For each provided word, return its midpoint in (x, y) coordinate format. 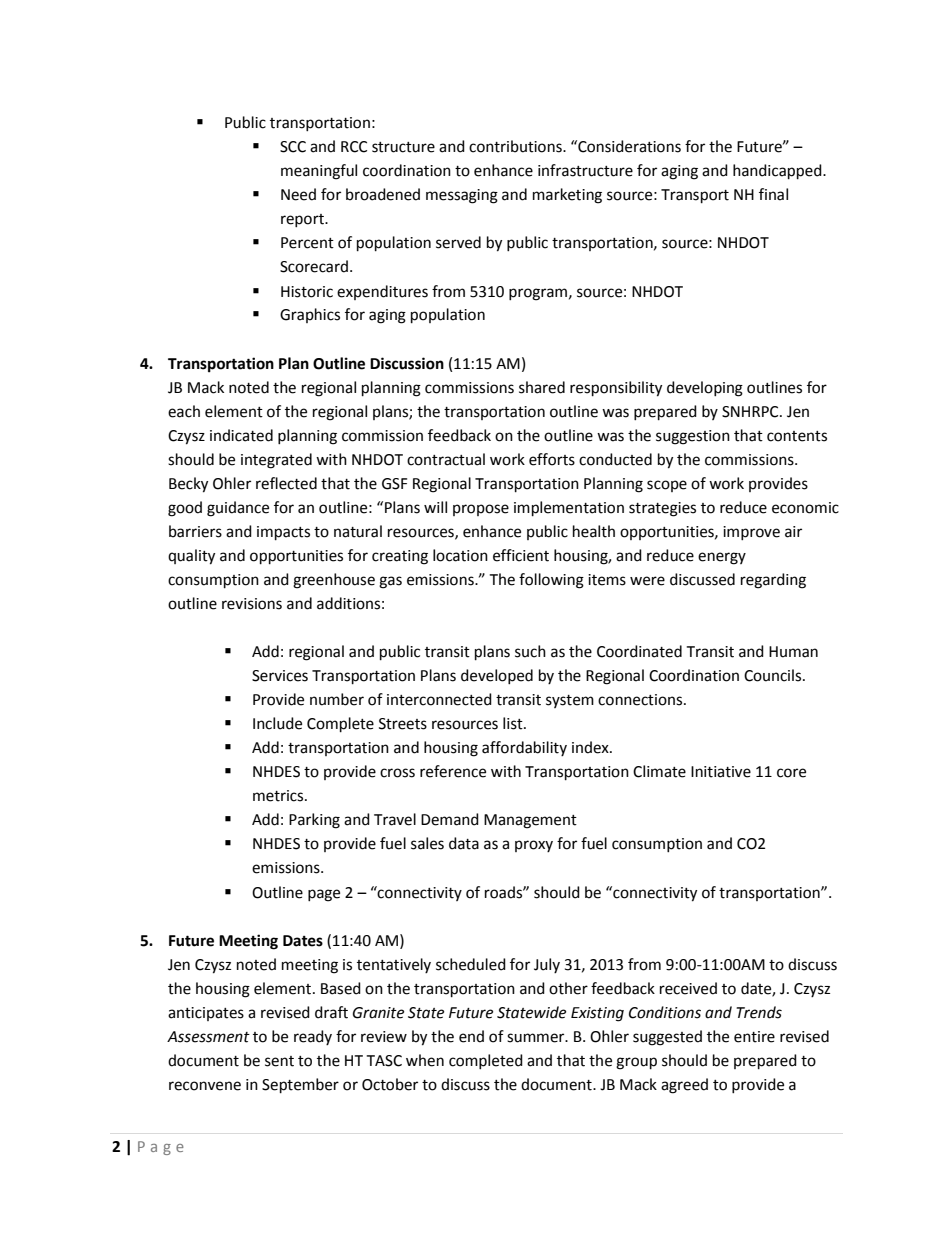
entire (754, 1037)
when (425, 1060)
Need (298, 194)
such (530, 651)
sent (279, 1061)
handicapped (778, 172)
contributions (516, 146)
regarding (773, 581)
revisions (252, 604)
